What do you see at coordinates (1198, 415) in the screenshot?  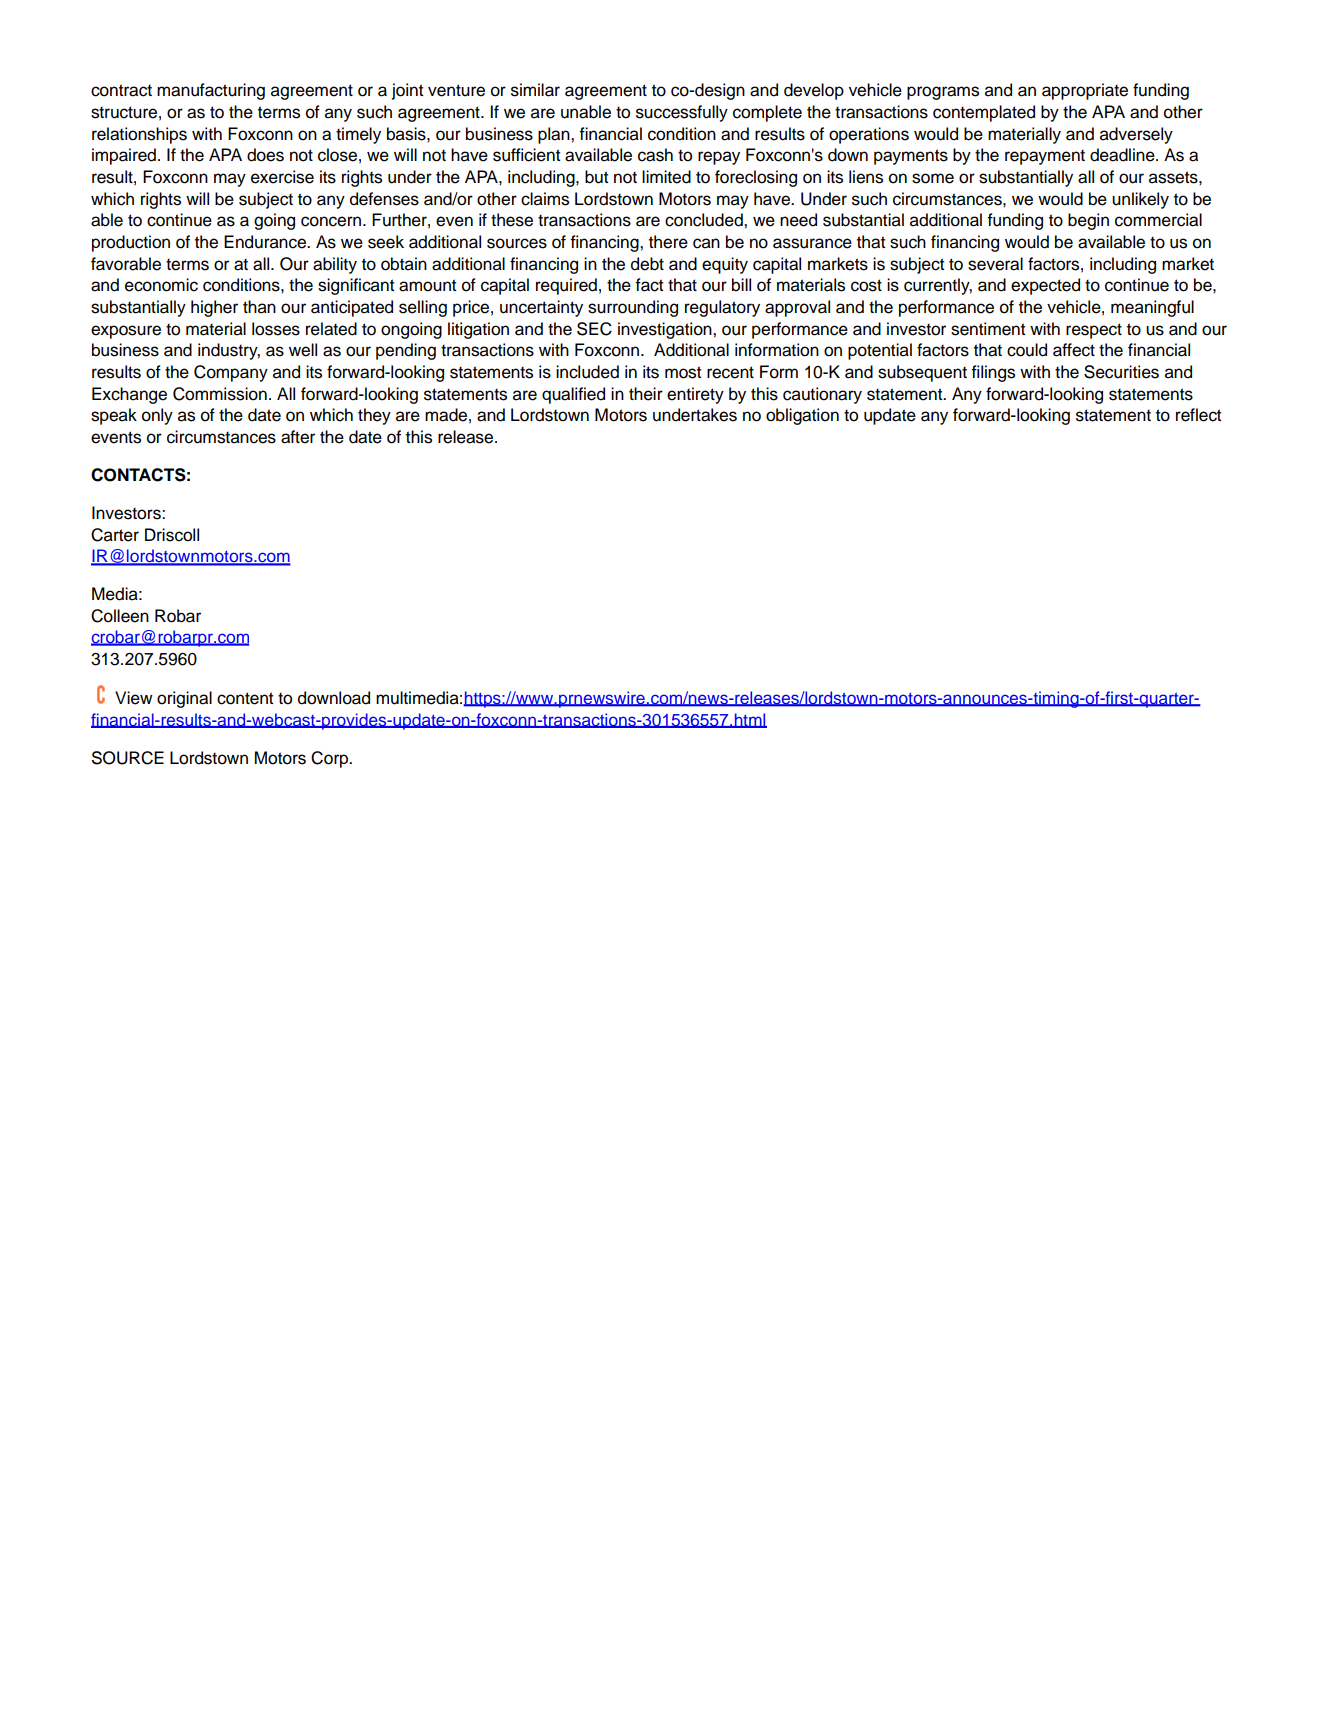 I see `reflect` at bounding box center [1198, 415].
